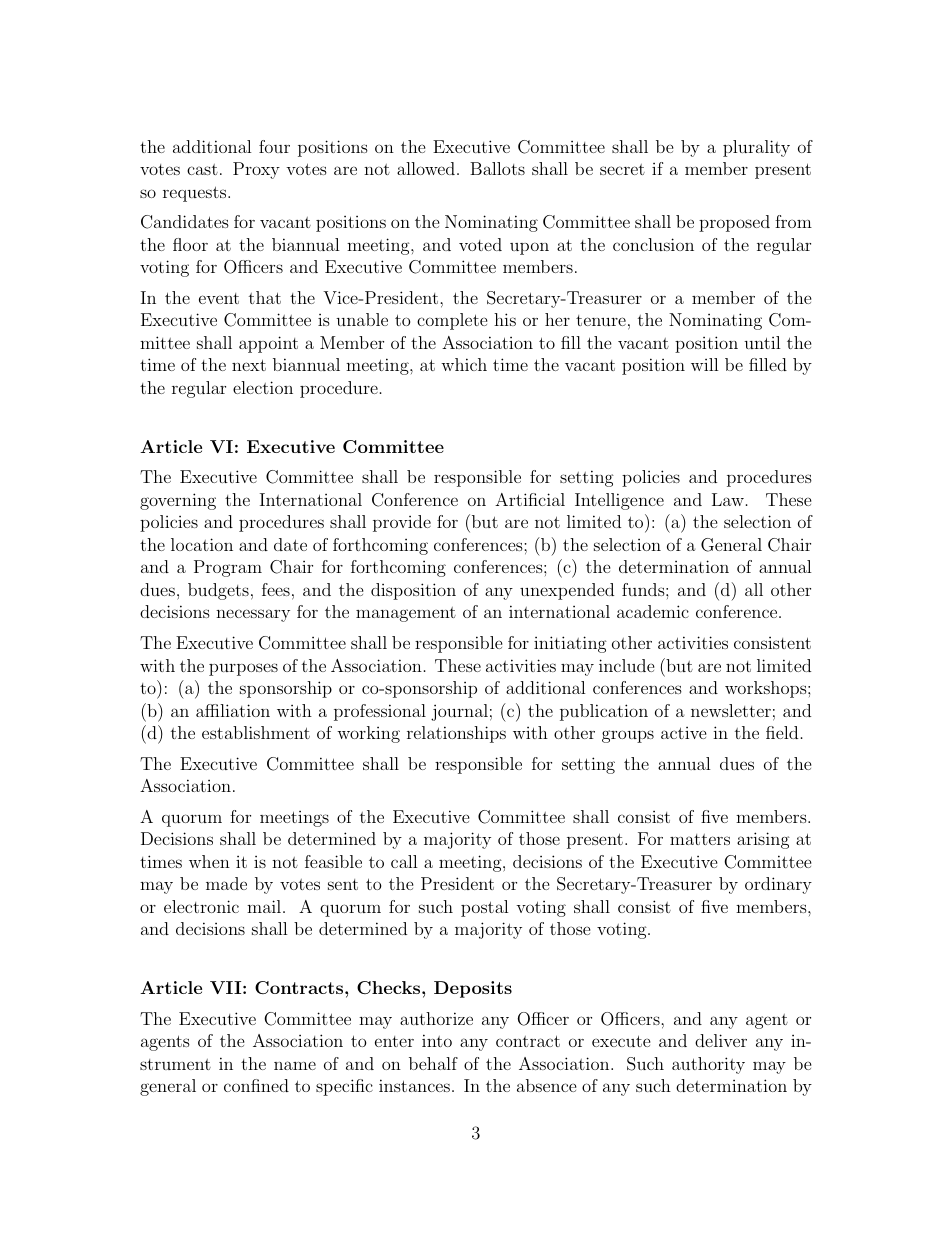 Image resolution: width=952 pixels, height=1233 pixels. What do you see at coordinates (253, 615) in the screenshot?
I see `necessary` at bounding box center [253, 615].
